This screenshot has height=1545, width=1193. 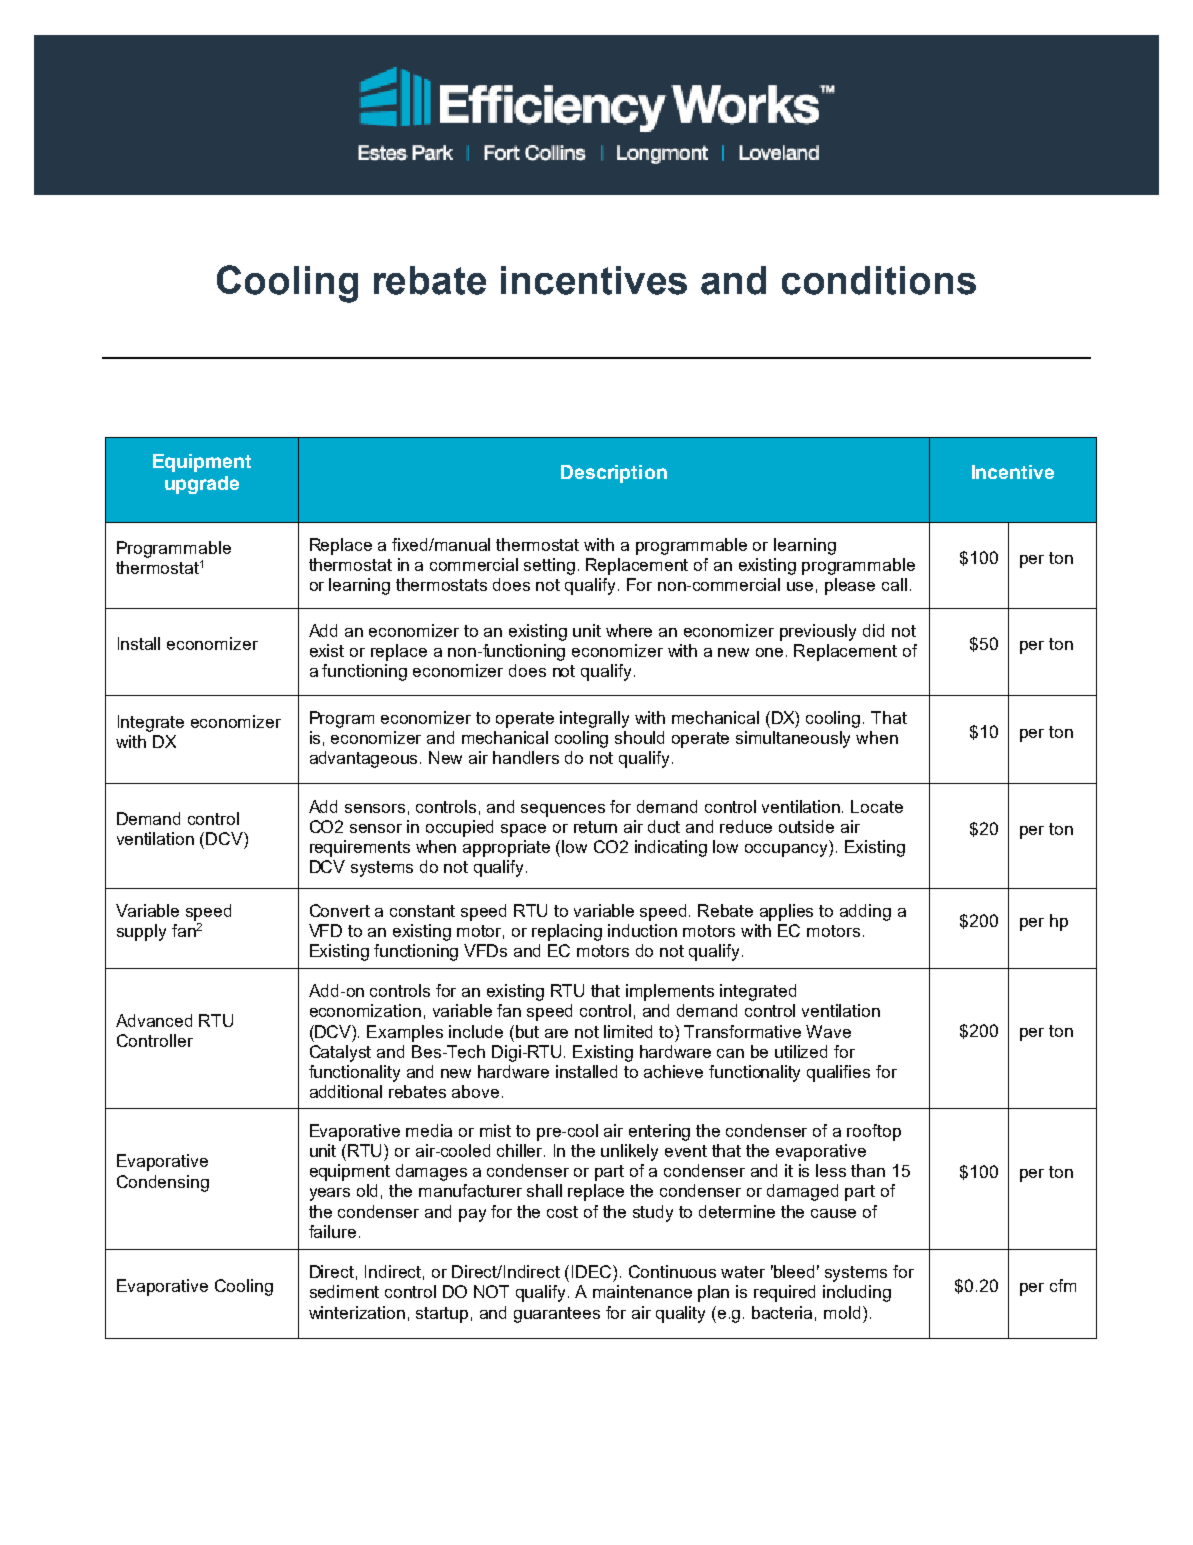 I want to click on Description, so click(x=614, y=474).
